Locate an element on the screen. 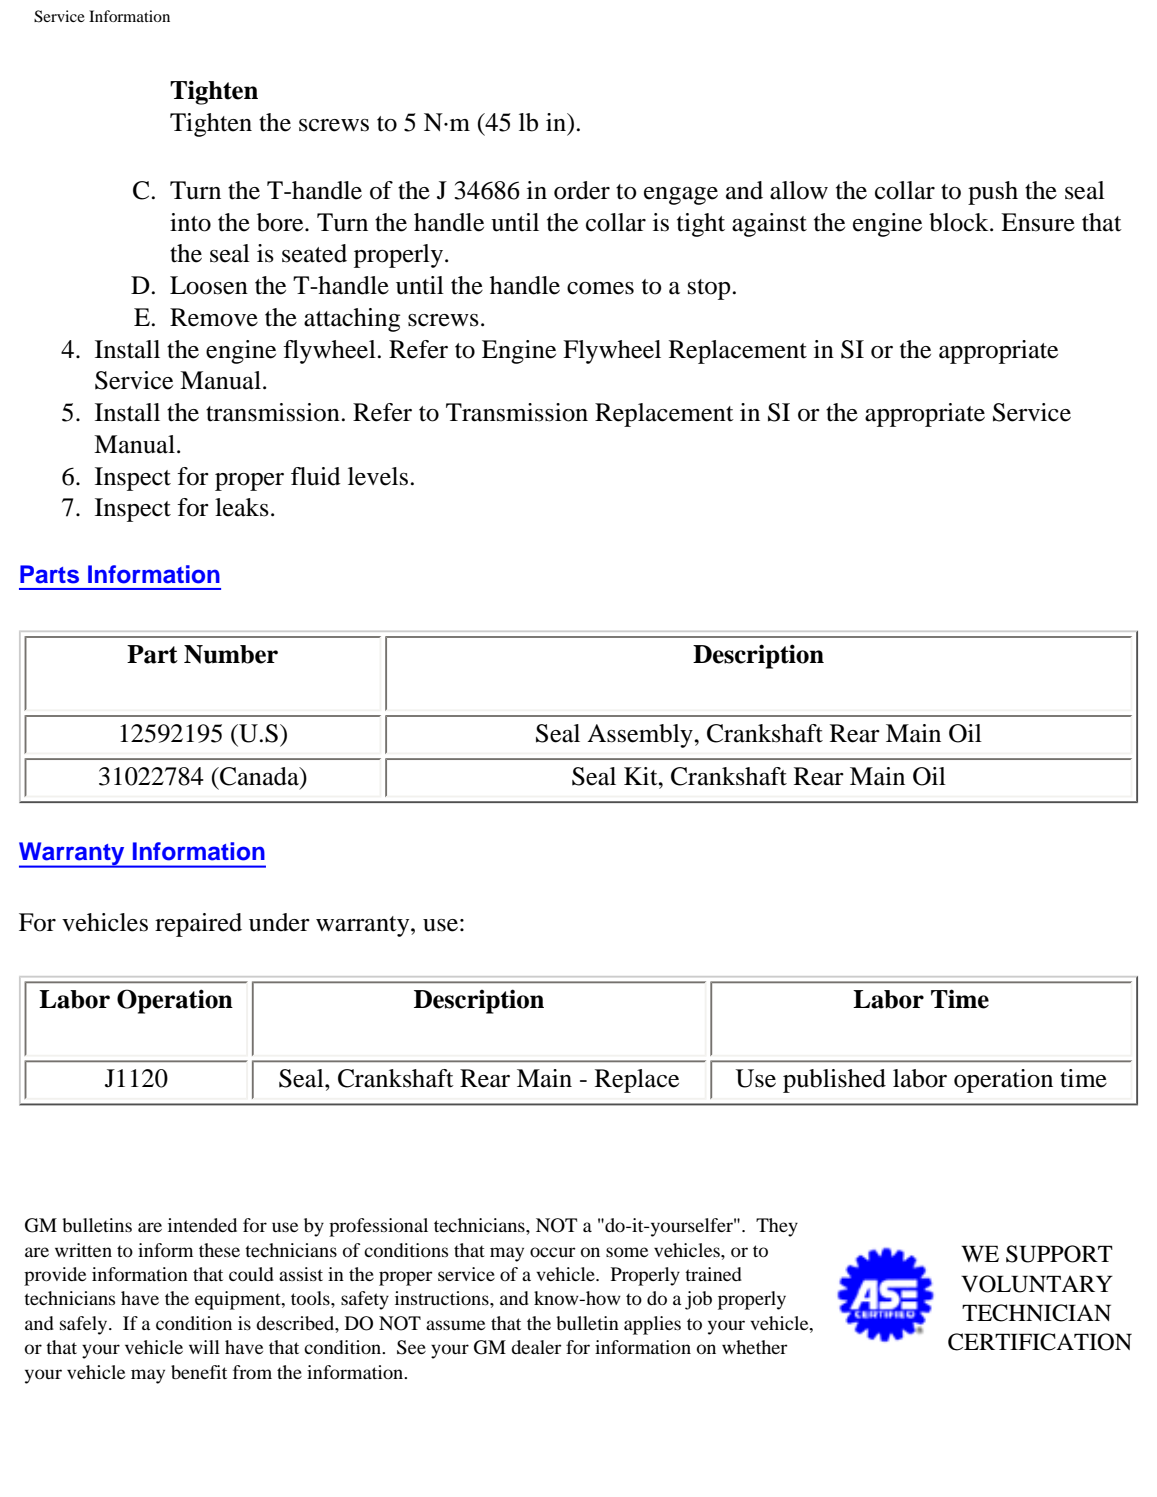 The width and height of the screenshot is (1157, 1497). order is located at coordinates (582, 190).
